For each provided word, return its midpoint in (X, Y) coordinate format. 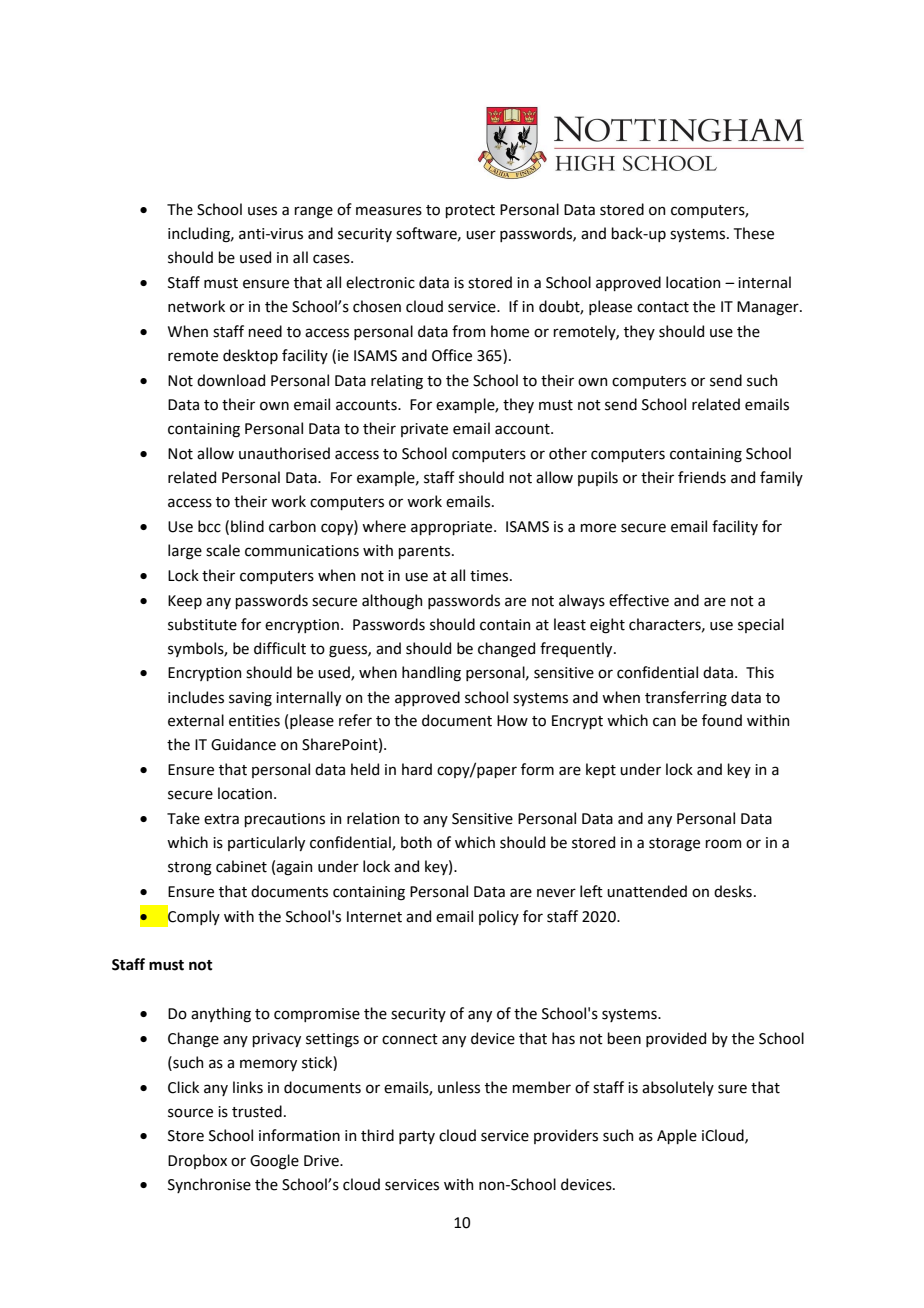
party (417, 1137)
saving (250, 699)
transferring (686, 699)
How (512, 721)
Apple (677, 1136)
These (754, 233)
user (481, 235)
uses (262, 211)
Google (274, 1162)
